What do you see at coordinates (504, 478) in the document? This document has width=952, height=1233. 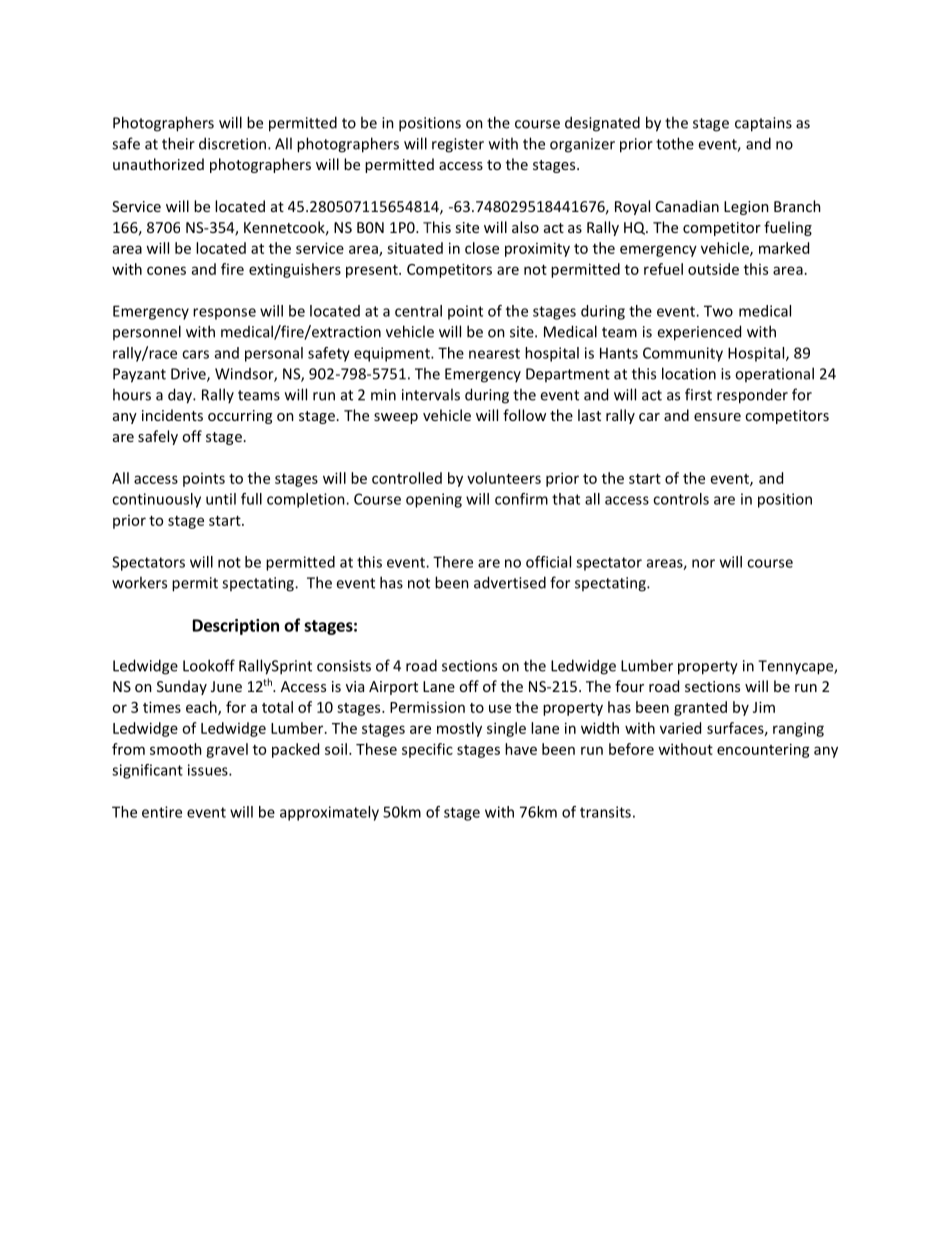 I see `volunteers` at bounding box center [504, 478].
